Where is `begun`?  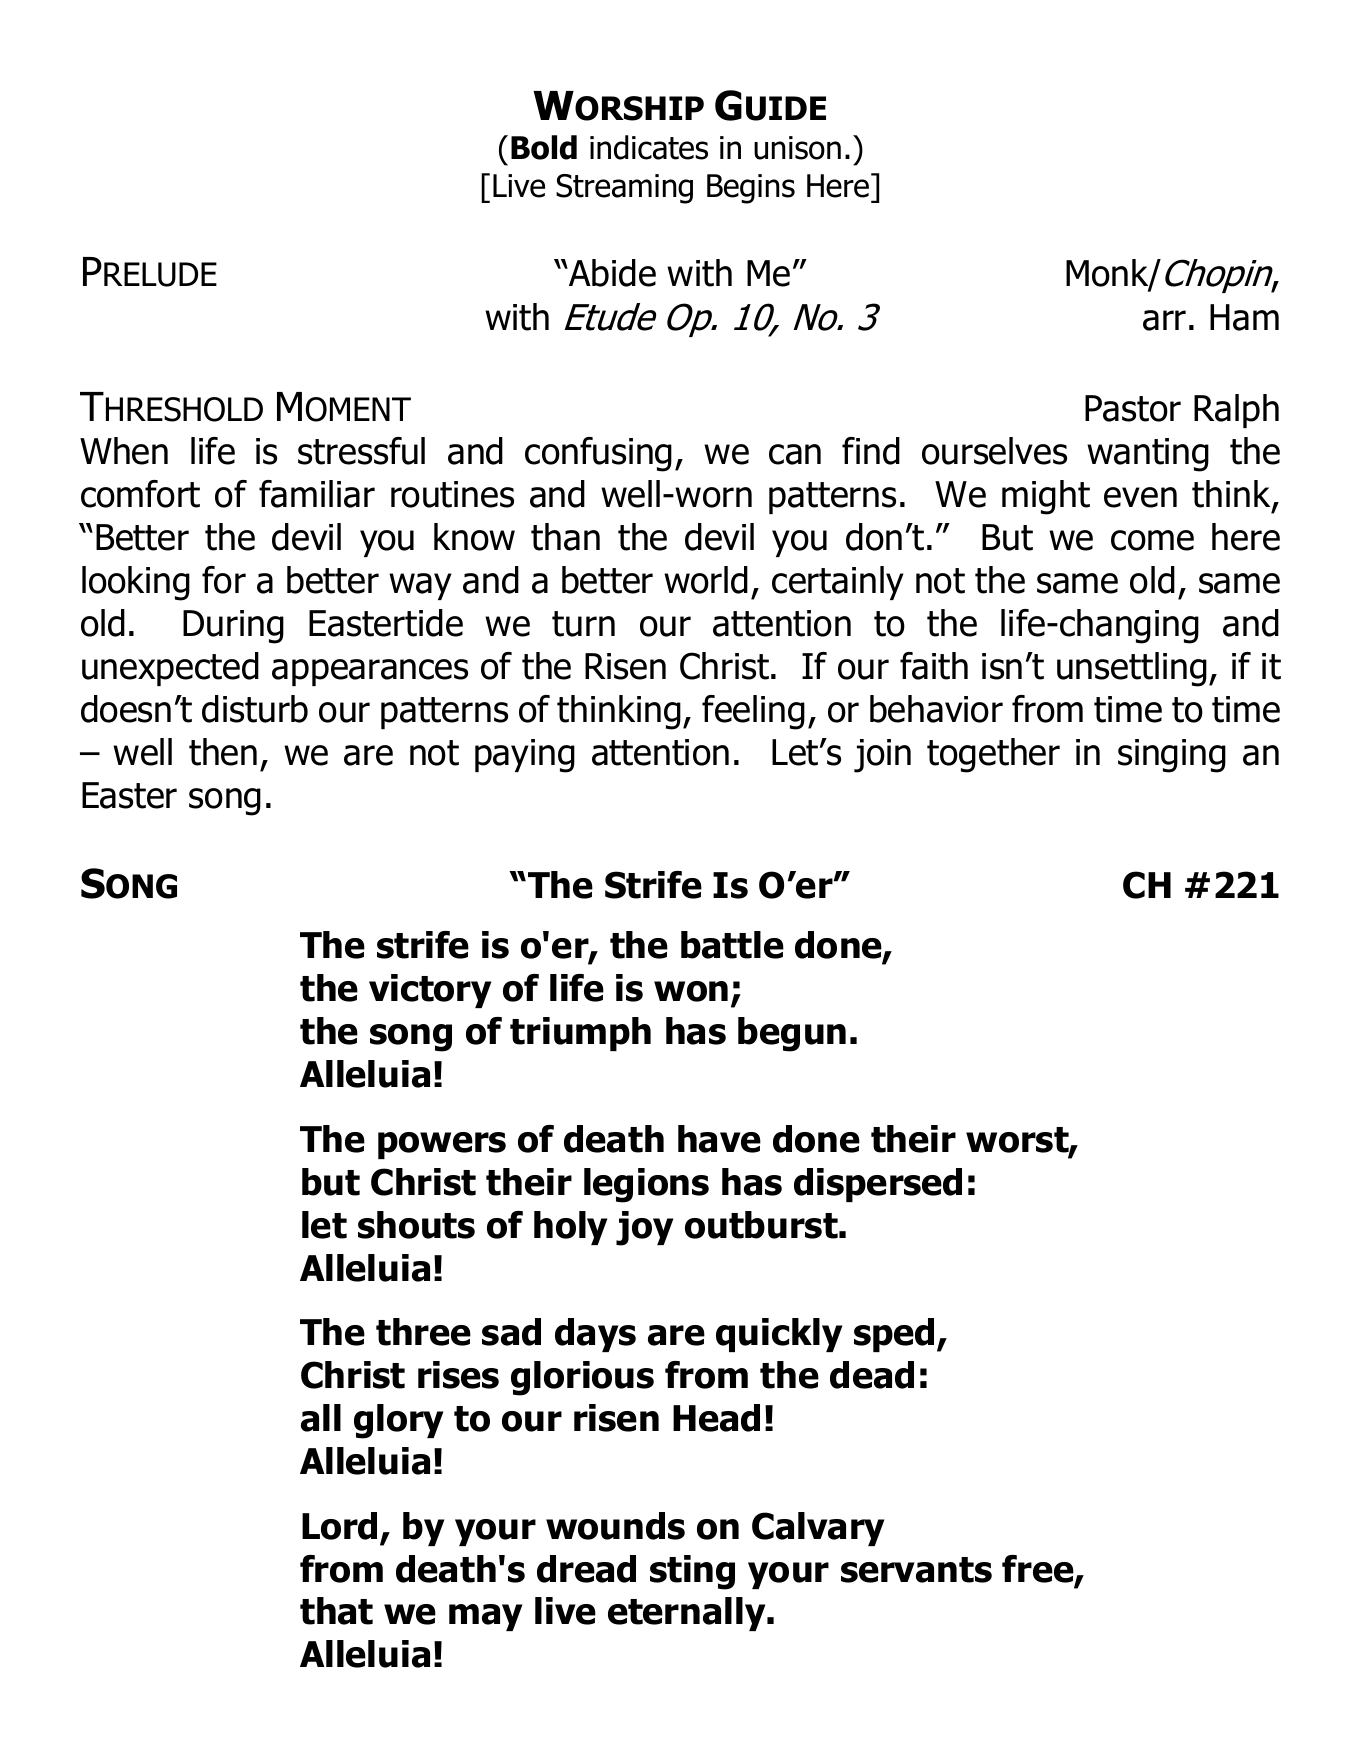
begun is located at coordinates (792, 1034).
